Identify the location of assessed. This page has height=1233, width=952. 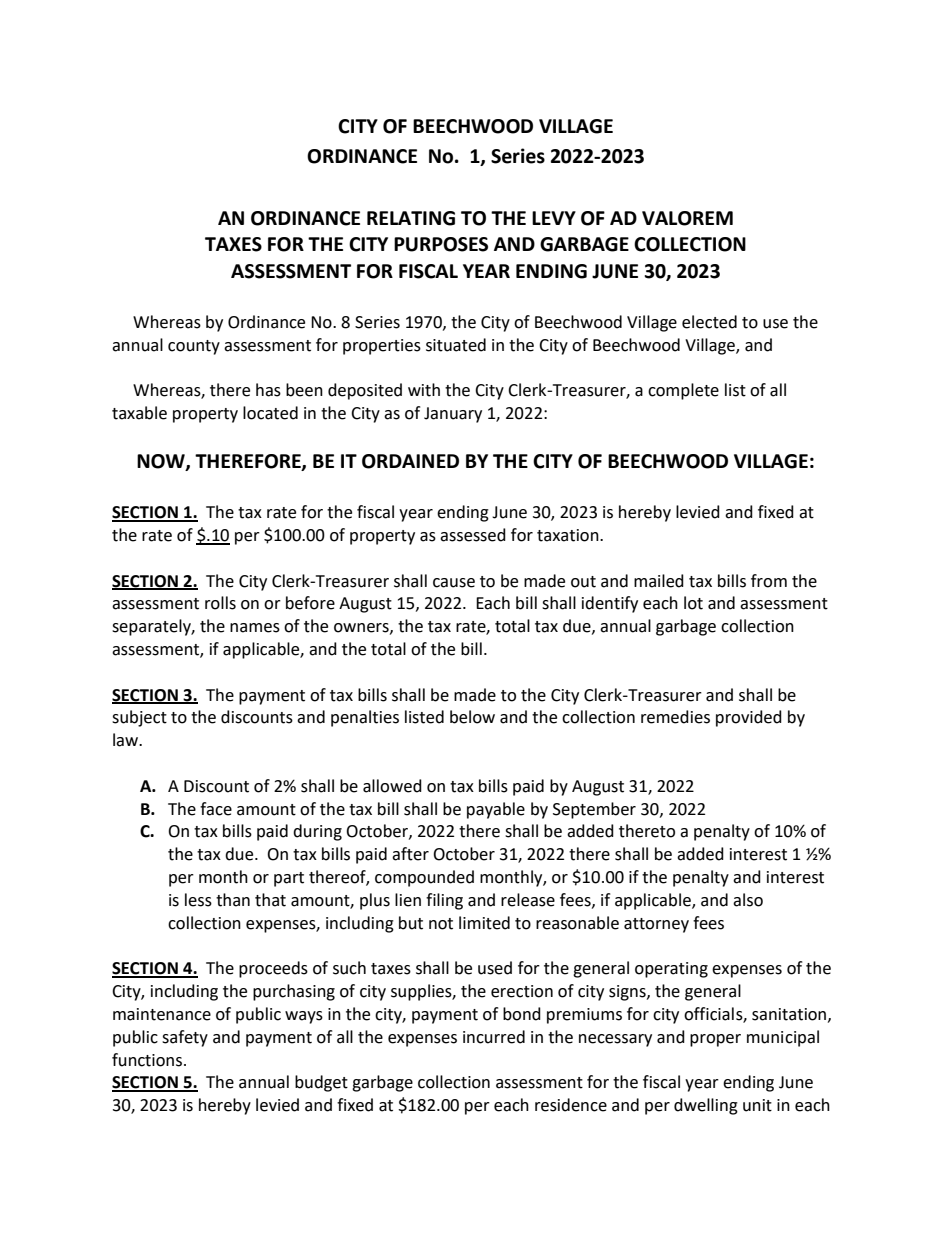
(473, 535).
